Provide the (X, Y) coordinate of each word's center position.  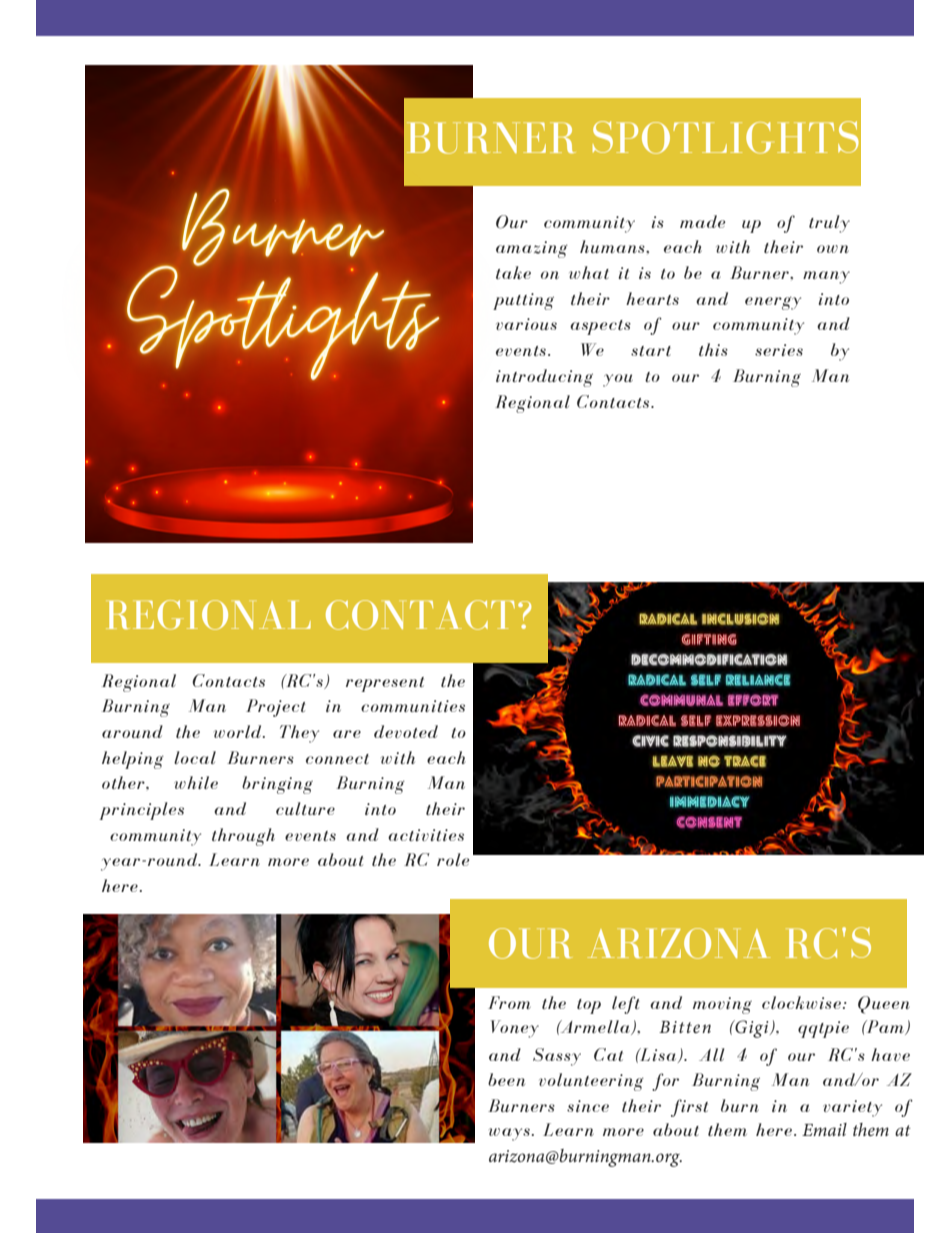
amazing (532, 249)
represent (385, 684)
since (588, 1106)
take (513, 272)
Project (276, 708)
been (506, 1079)
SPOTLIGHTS (726, 137)
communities (413, 706)
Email (824, 1129)
